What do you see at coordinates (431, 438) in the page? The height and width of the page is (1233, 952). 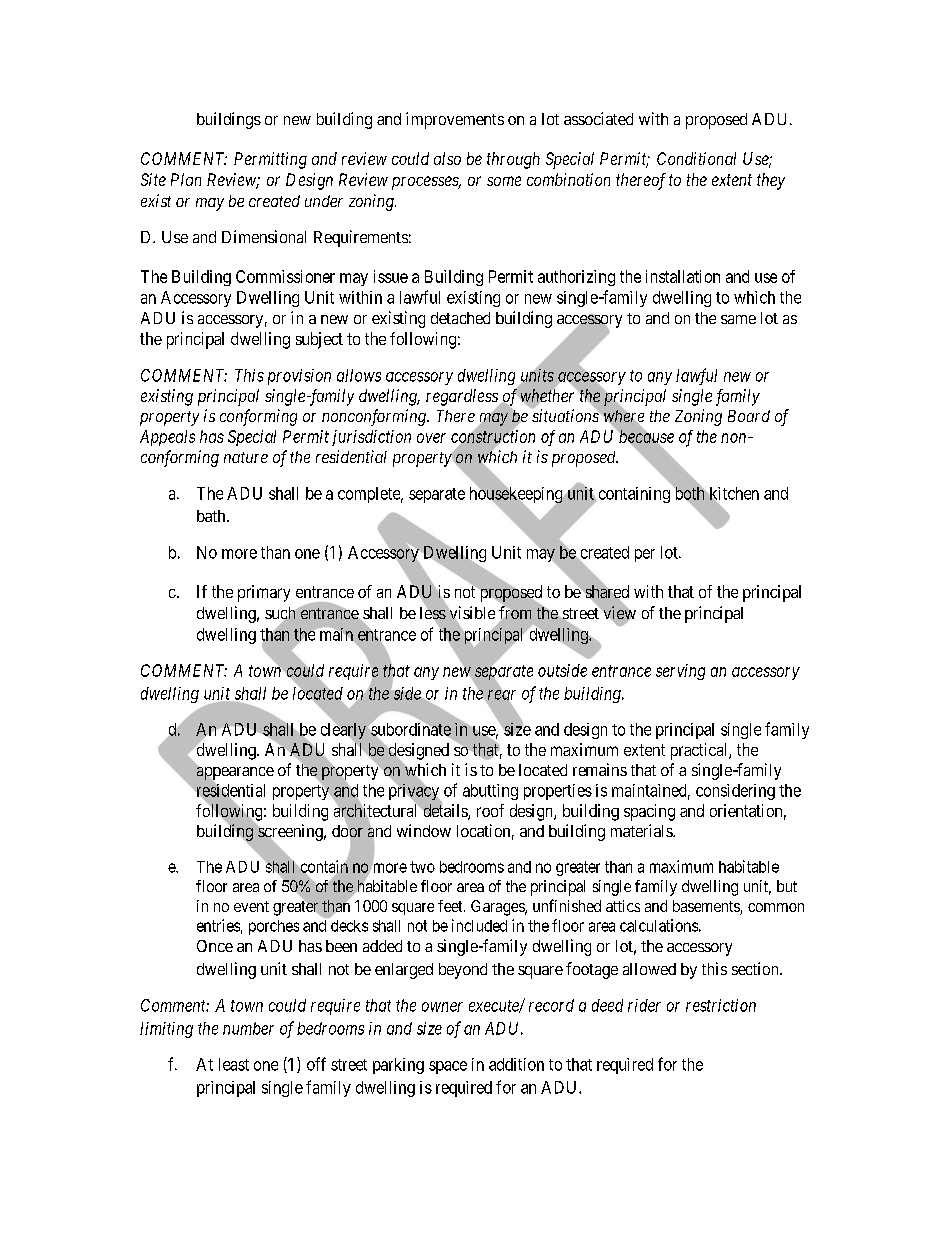 I see `over` at bounding box center [431, 438].
